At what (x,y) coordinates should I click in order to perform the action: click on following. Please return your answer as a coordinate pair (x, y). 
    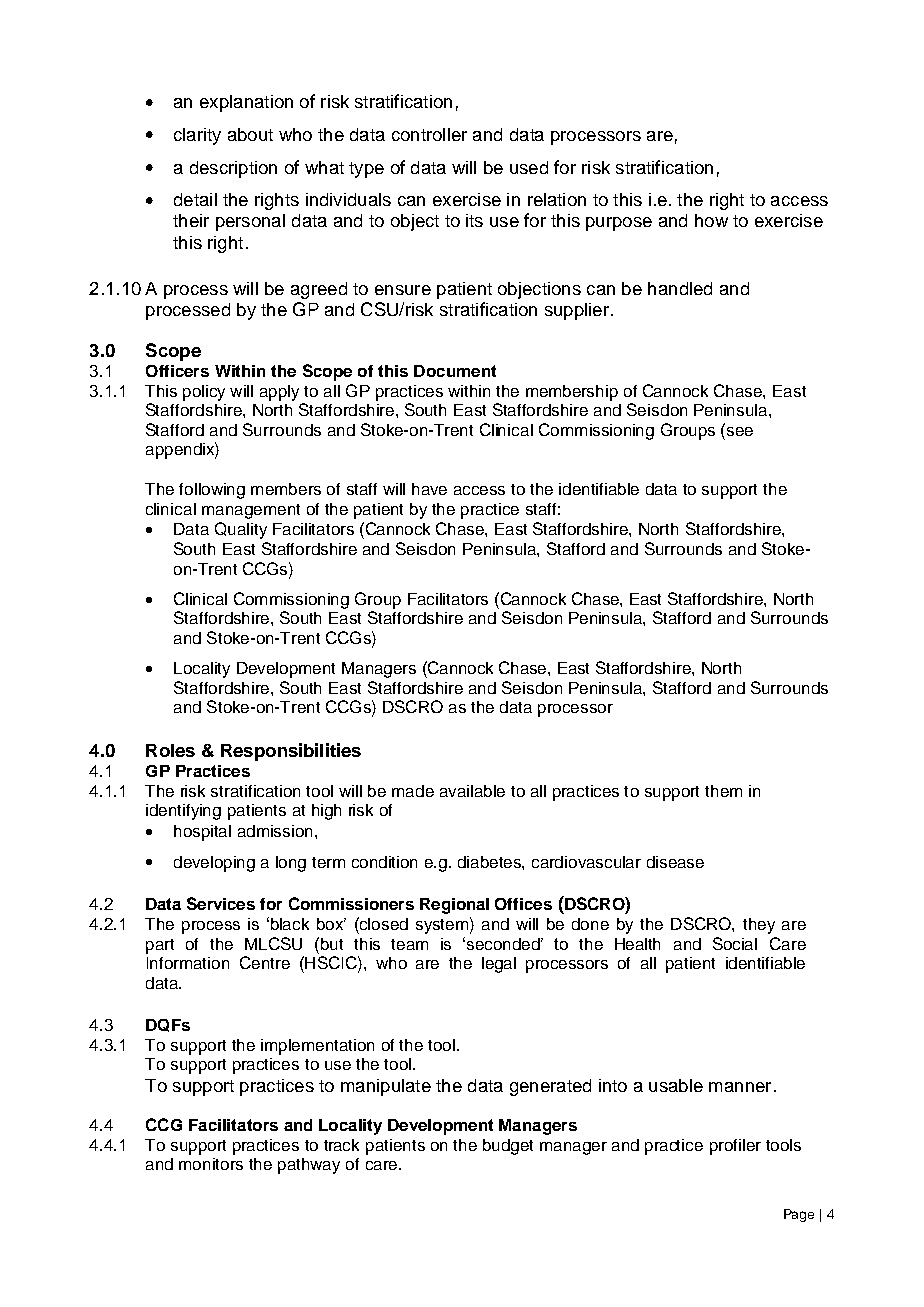
    Looking at the image, I should click on (212, 491).
